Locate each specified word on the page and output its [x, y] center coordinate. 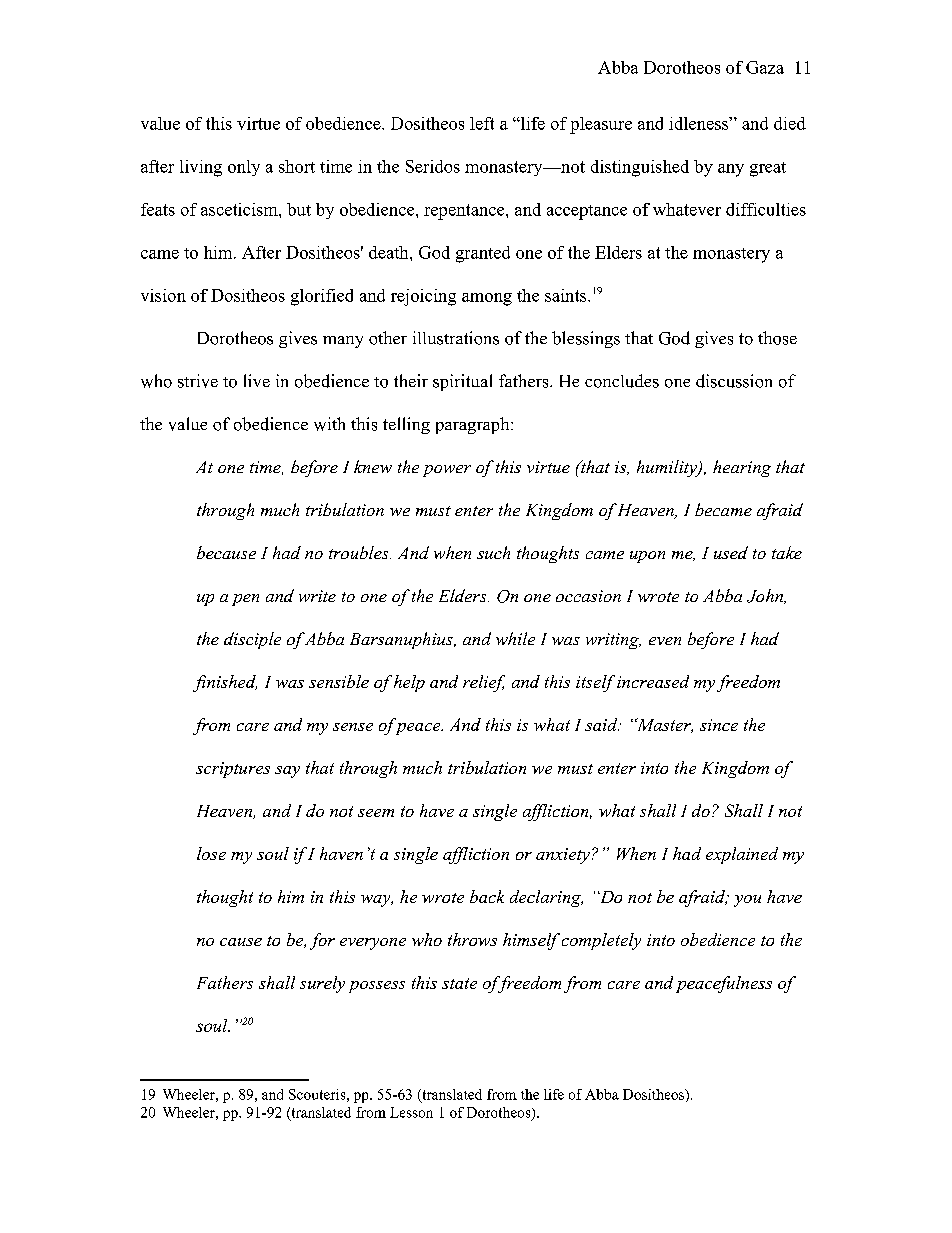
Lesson [411, 1112]
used [731, 552]
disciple [252, 640]
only [244, 168]
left [482, 123]
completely [601, 941]
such [493, 552]
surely [322, 984]
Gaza [765, 67]
